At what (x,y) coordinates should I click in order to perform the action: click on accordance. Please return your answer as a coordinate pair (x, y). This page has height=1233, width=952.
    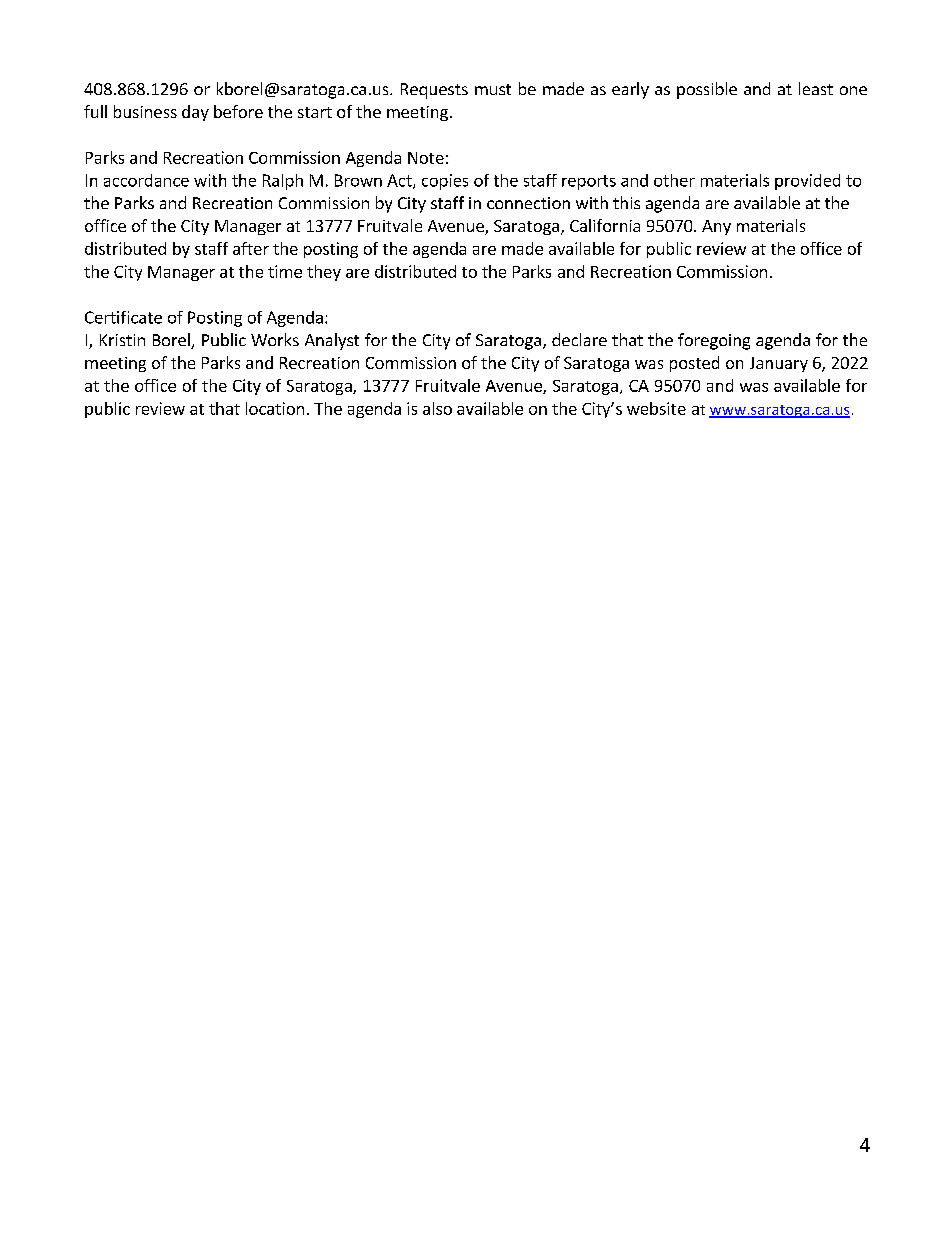
    Looking at the image, I should click on (146, 180).
